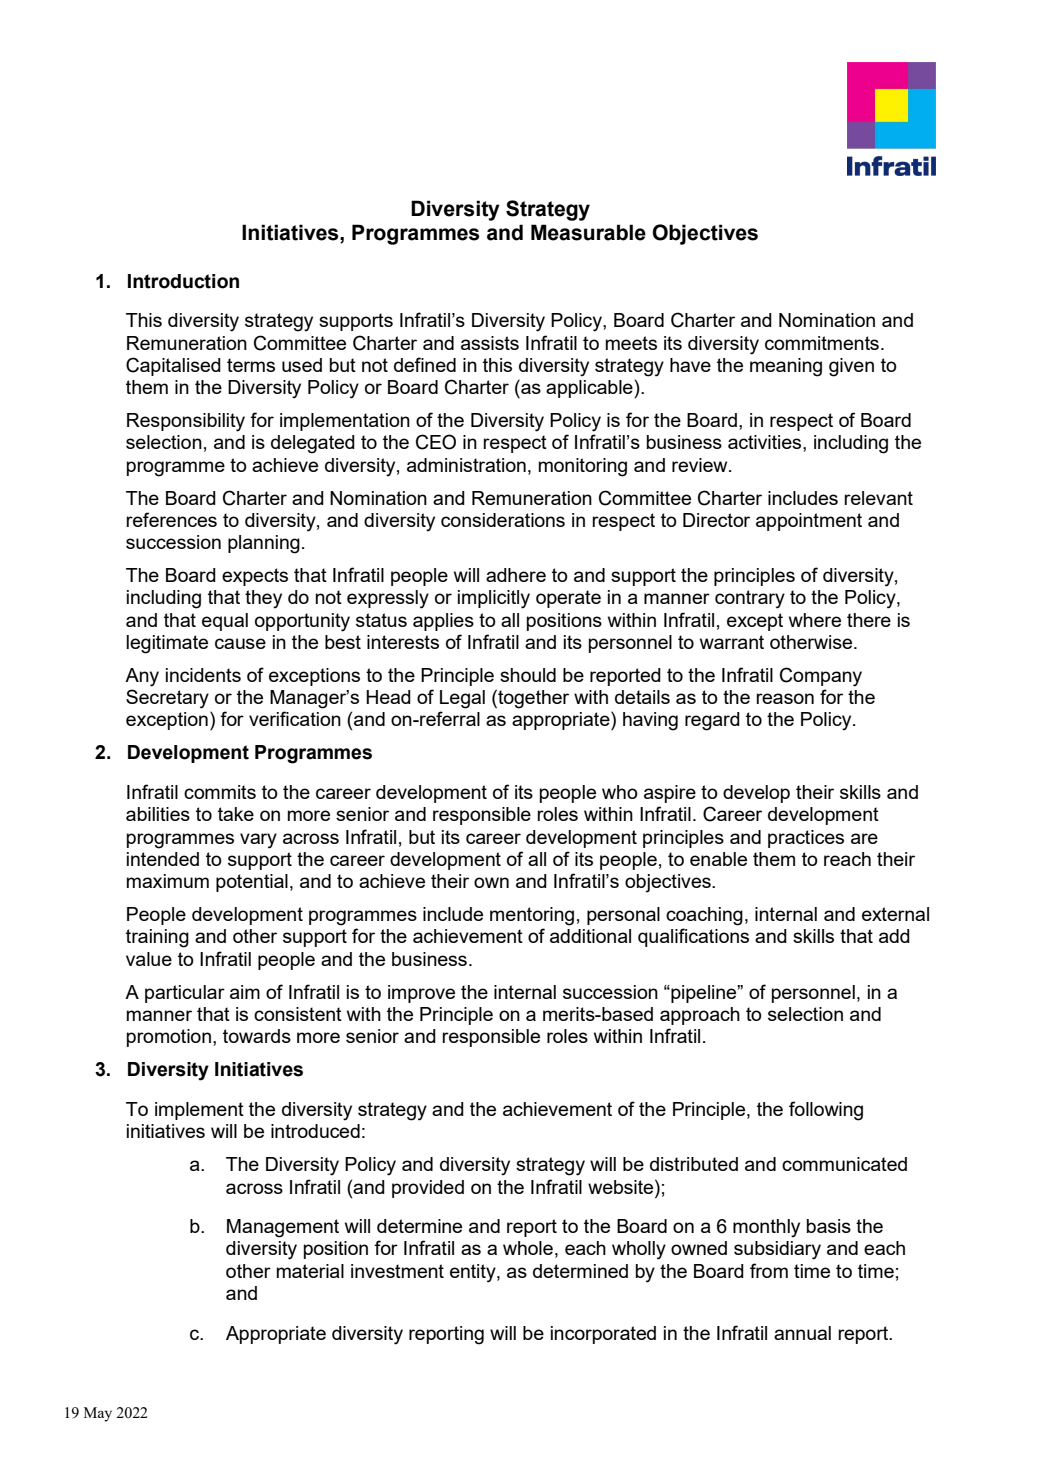 The height and width of the image is (1484, 1049). Describe the element at coordinates (490, 343) in the image. I see `assists` at that location.
